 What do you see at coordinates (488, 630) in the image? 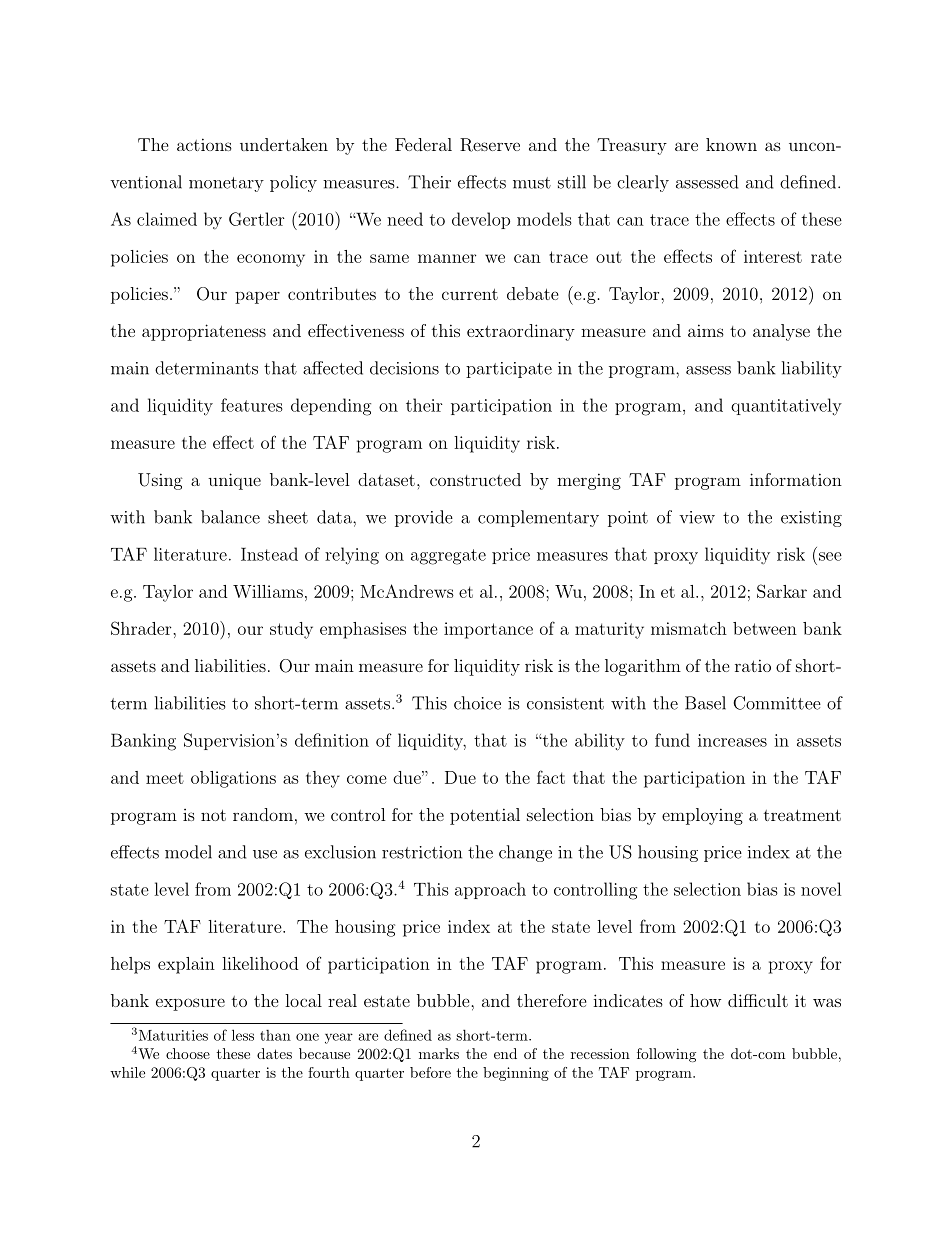
I see `importance` at bounding box center [488, 630].
